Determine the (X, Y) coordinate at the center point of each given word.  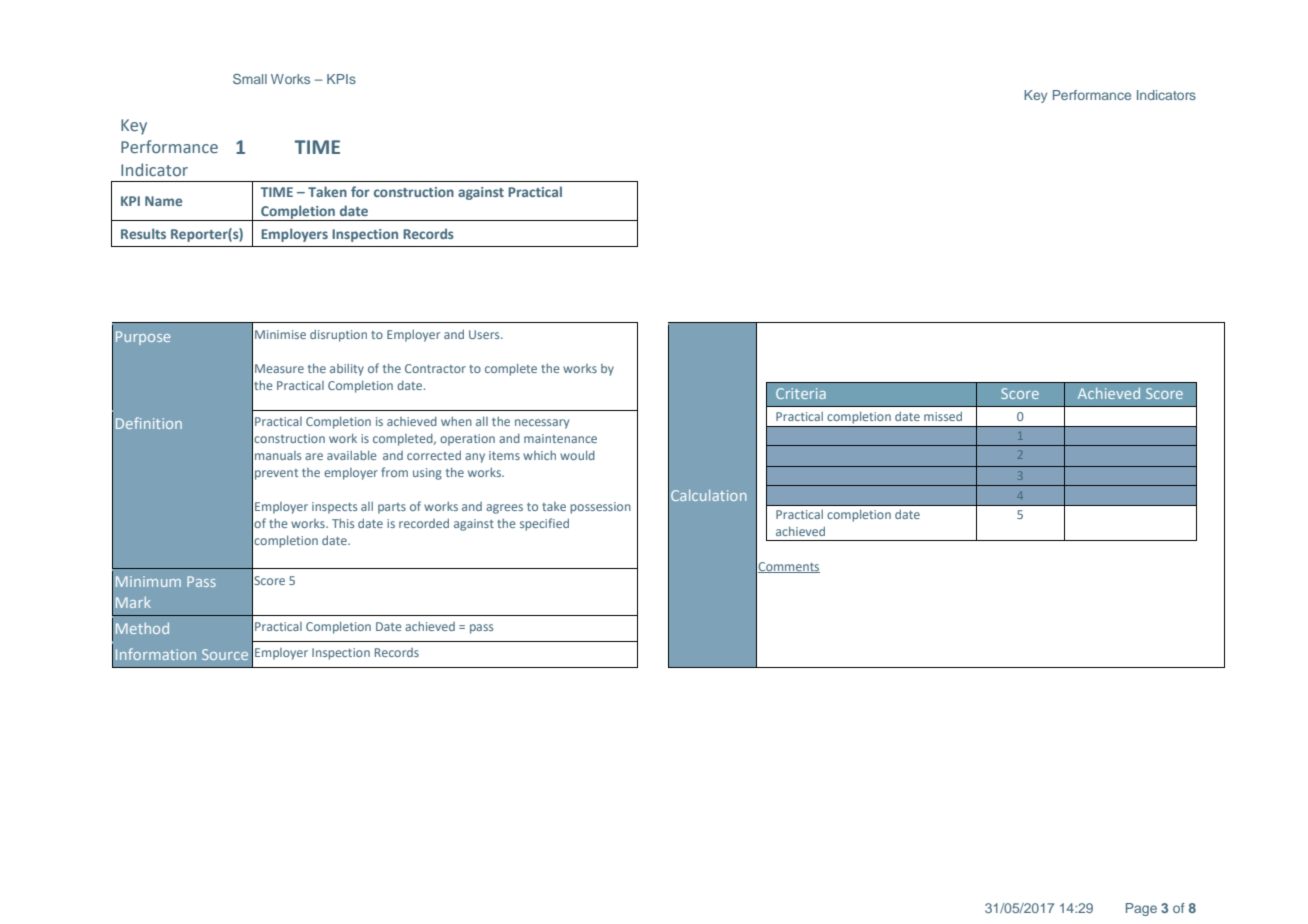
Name (163, 201)
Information (156, 654)
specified (544, 524)
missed (943, 416)
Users (485, 334)
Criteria (801, 393)
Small (250, 79)
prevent (276, 474)
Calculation (708, 495)
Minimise (280, 334)
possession (600, 508)
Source (225, 654)
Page (1141, 909)
